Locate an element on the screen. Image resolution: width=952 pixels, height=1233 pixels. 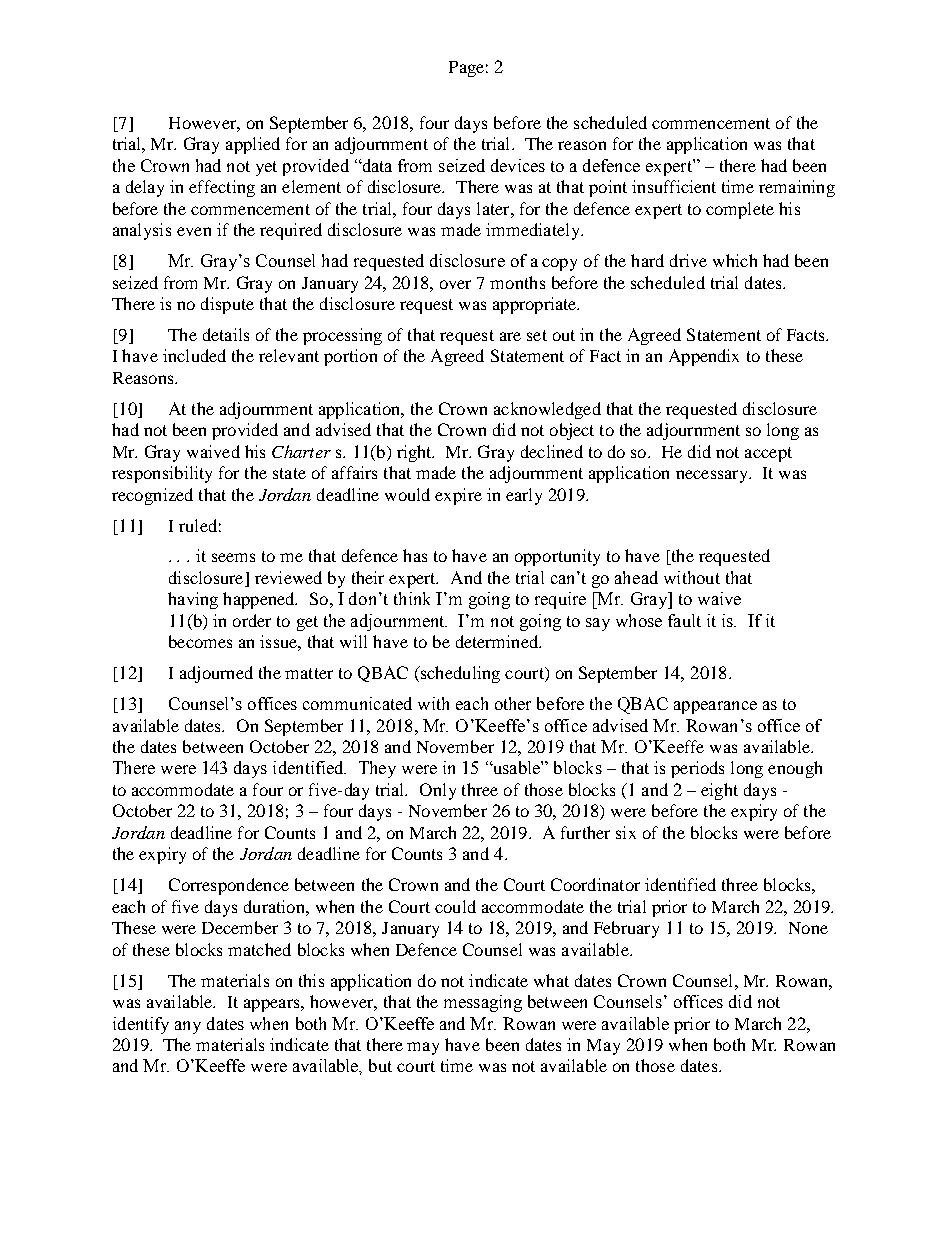
applied is located at coordinates (253, 145).
